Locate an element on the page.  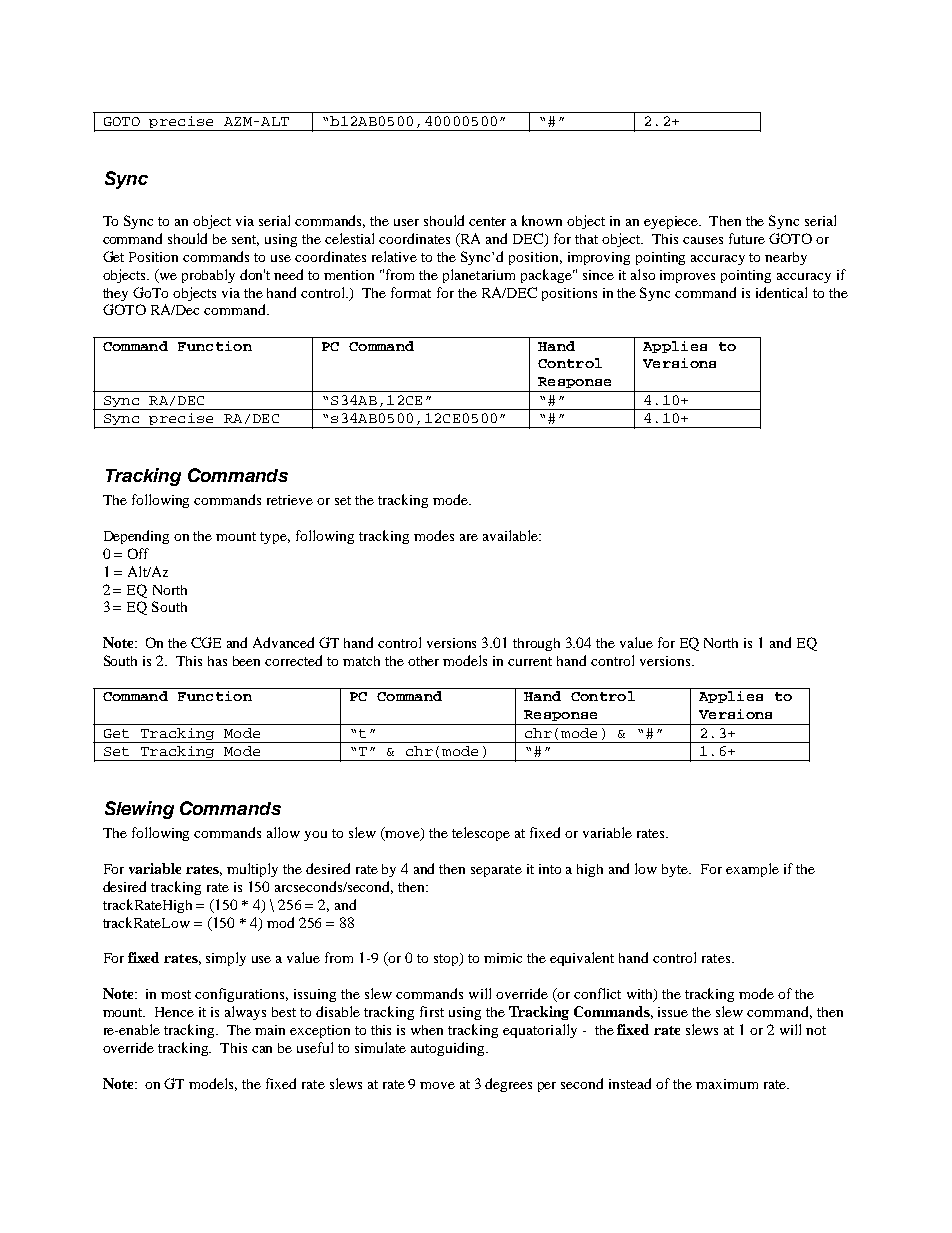
has is located at coordinates (217, 661).
